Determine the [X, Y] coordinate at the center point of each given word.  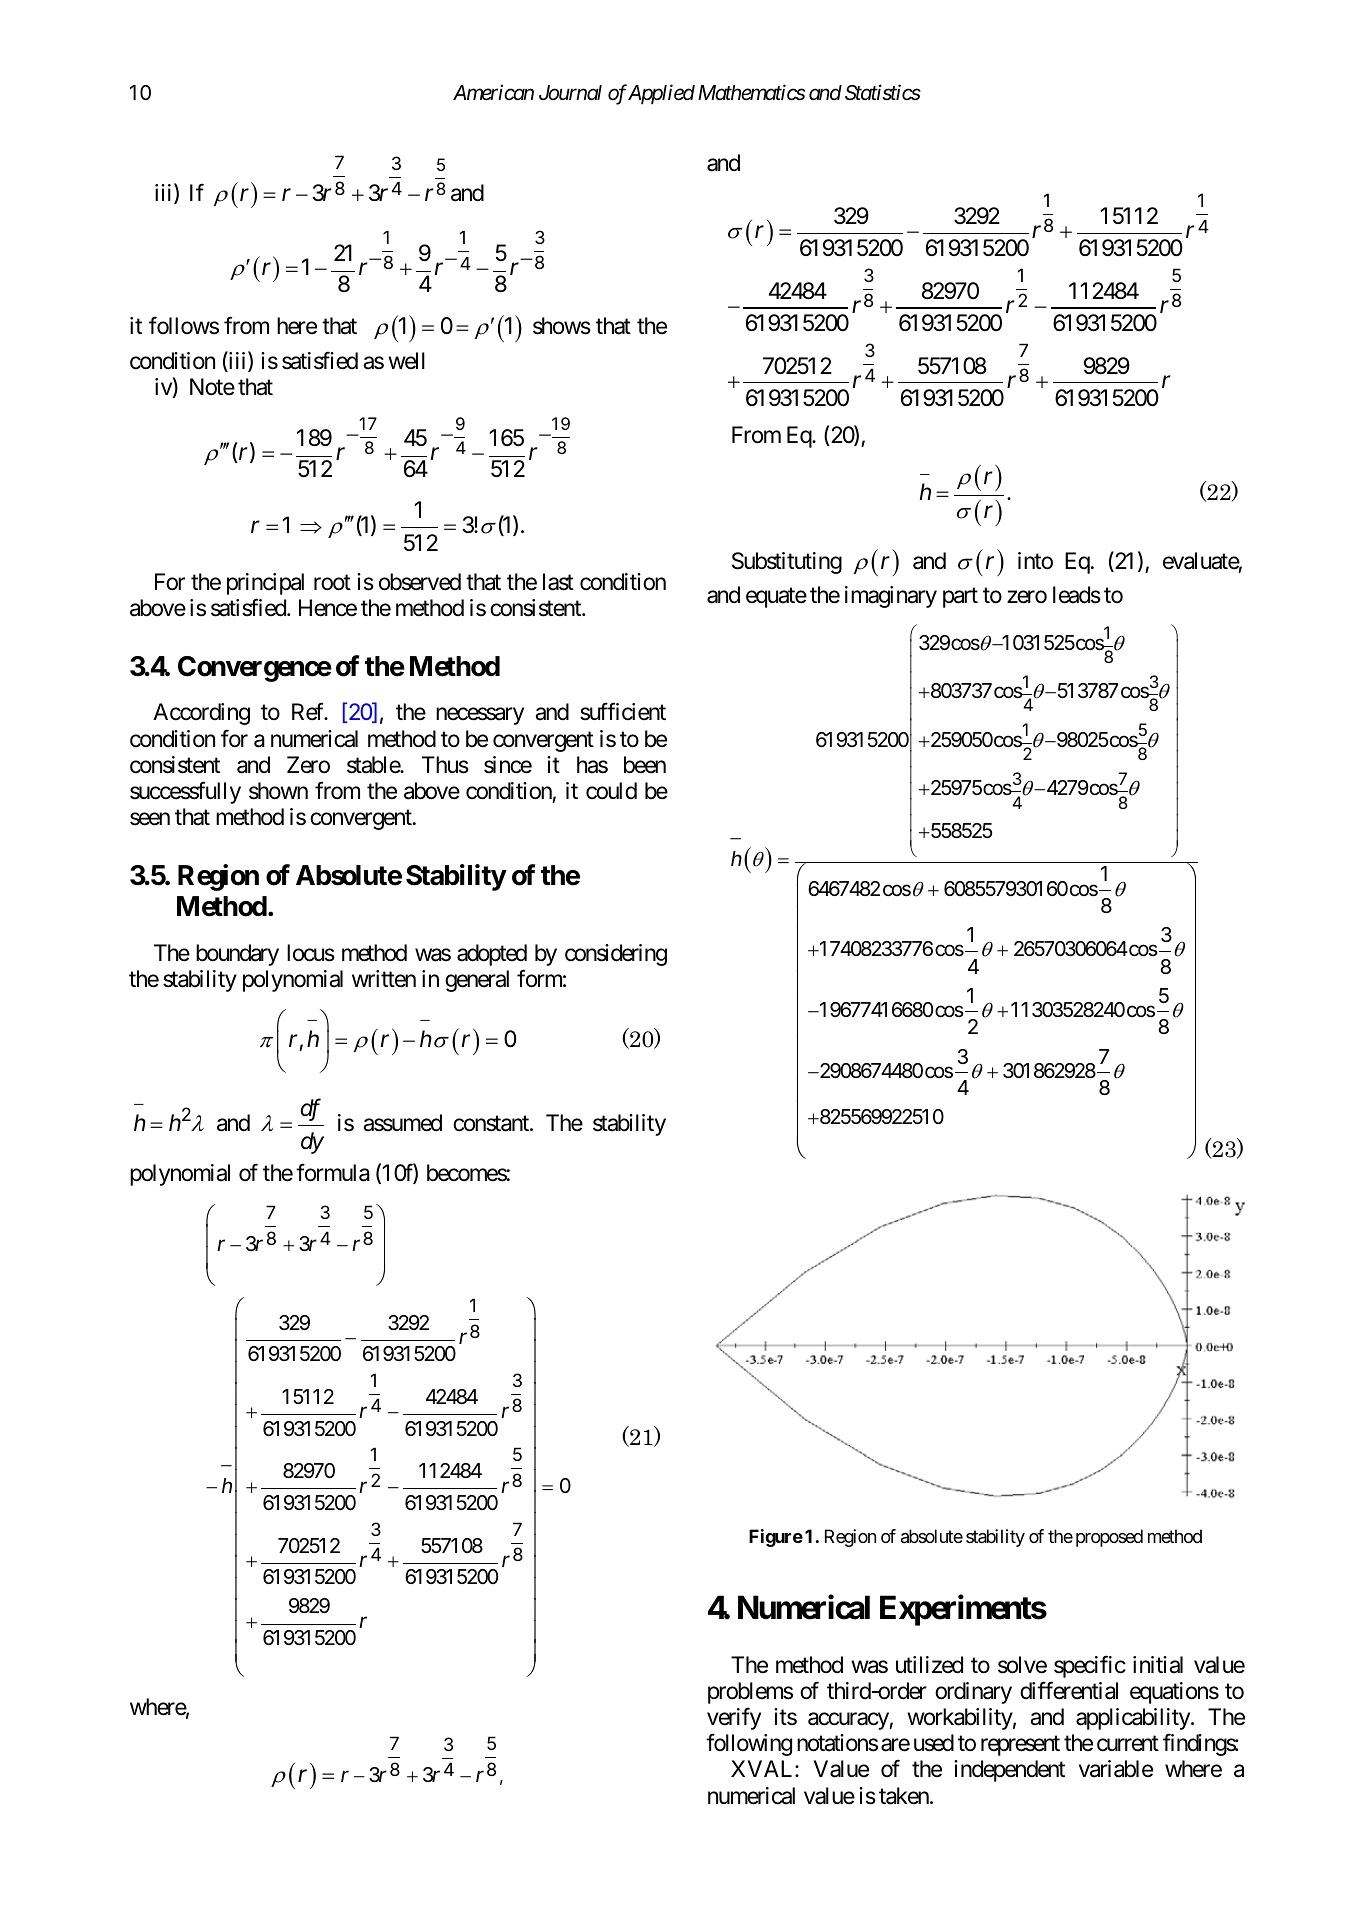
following [749, 1745]
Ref [309, 712]
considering [616, 955]
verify [734, 1719]
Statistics [883, 92]
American [493, 92]
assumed [402, 1123]
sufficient [623, 712]
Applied [661, 94]
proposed [1109, 1538]
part [960, 598]
